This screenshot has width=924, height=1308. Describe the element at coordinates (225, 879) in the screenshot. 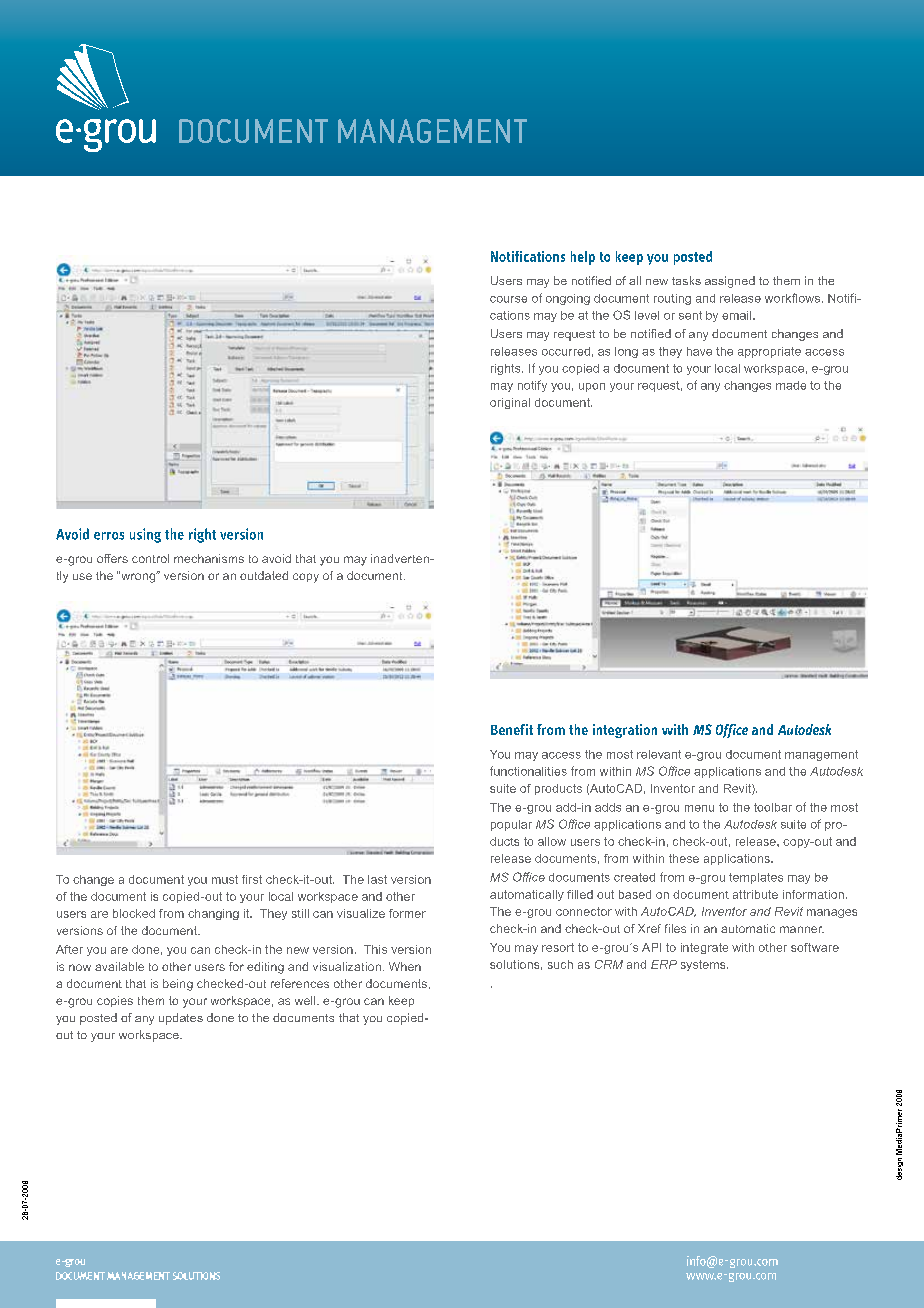

I see `must` at that location.
